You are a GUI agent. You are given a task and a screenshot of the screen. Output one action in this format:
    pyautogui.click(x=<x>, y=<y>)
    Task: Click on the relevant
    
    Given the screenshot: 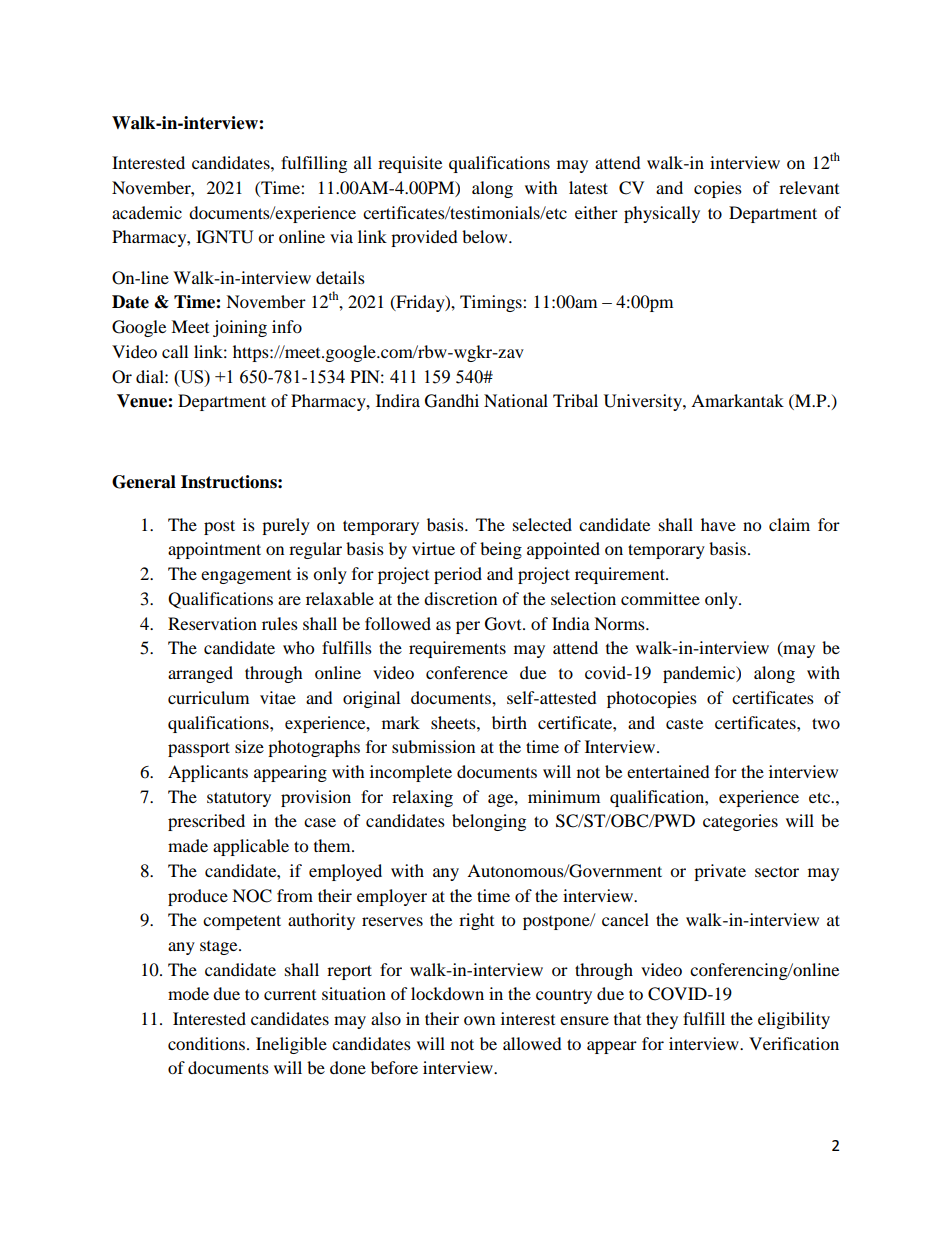 What is the action you would take?
    pyautogui.click(x=809, y=187)
